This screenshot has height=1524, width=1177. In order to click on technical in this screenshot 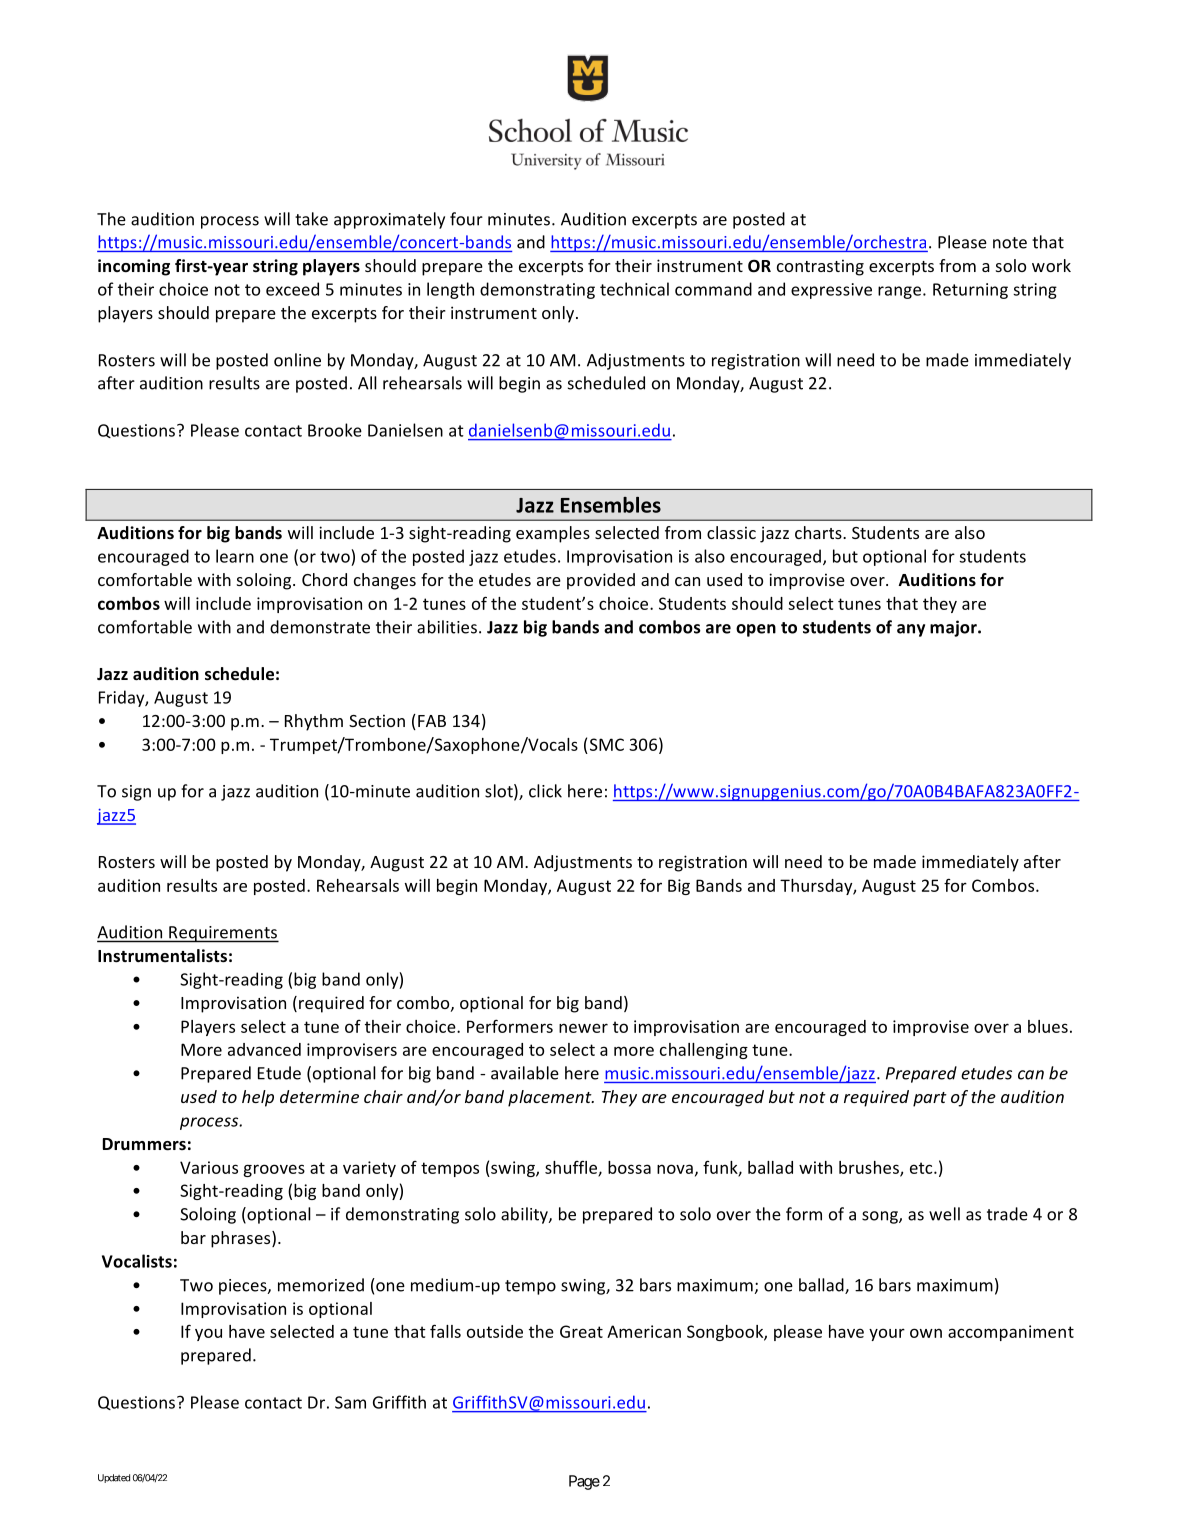, I will do `click(634, 289)`.
